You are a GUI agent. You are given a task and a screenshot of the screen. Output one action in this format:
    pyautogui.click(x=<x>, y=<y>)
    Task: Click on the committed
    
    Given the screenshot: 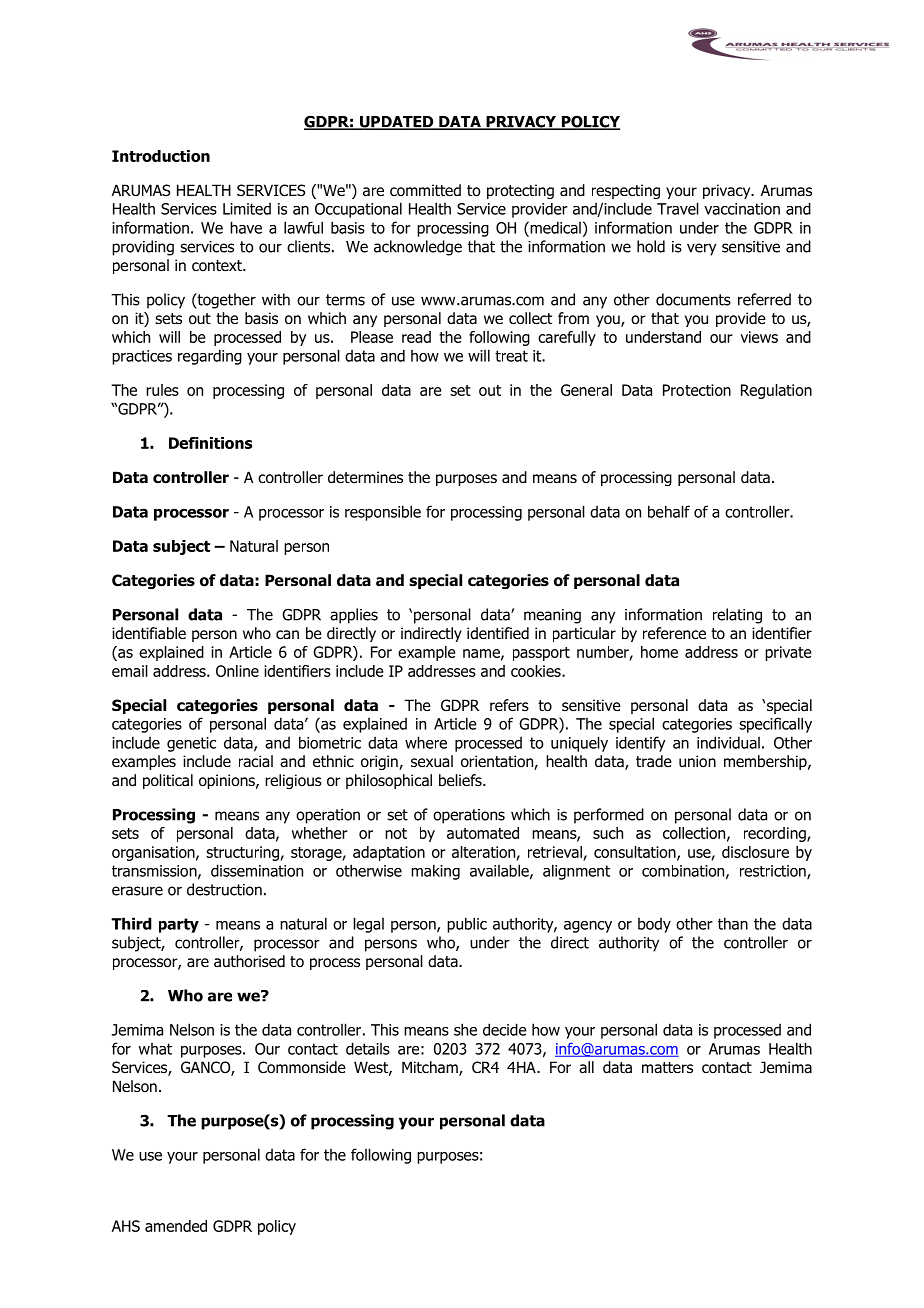 What is the action you would take?
    pyautogui.click(x=425, y=190)
